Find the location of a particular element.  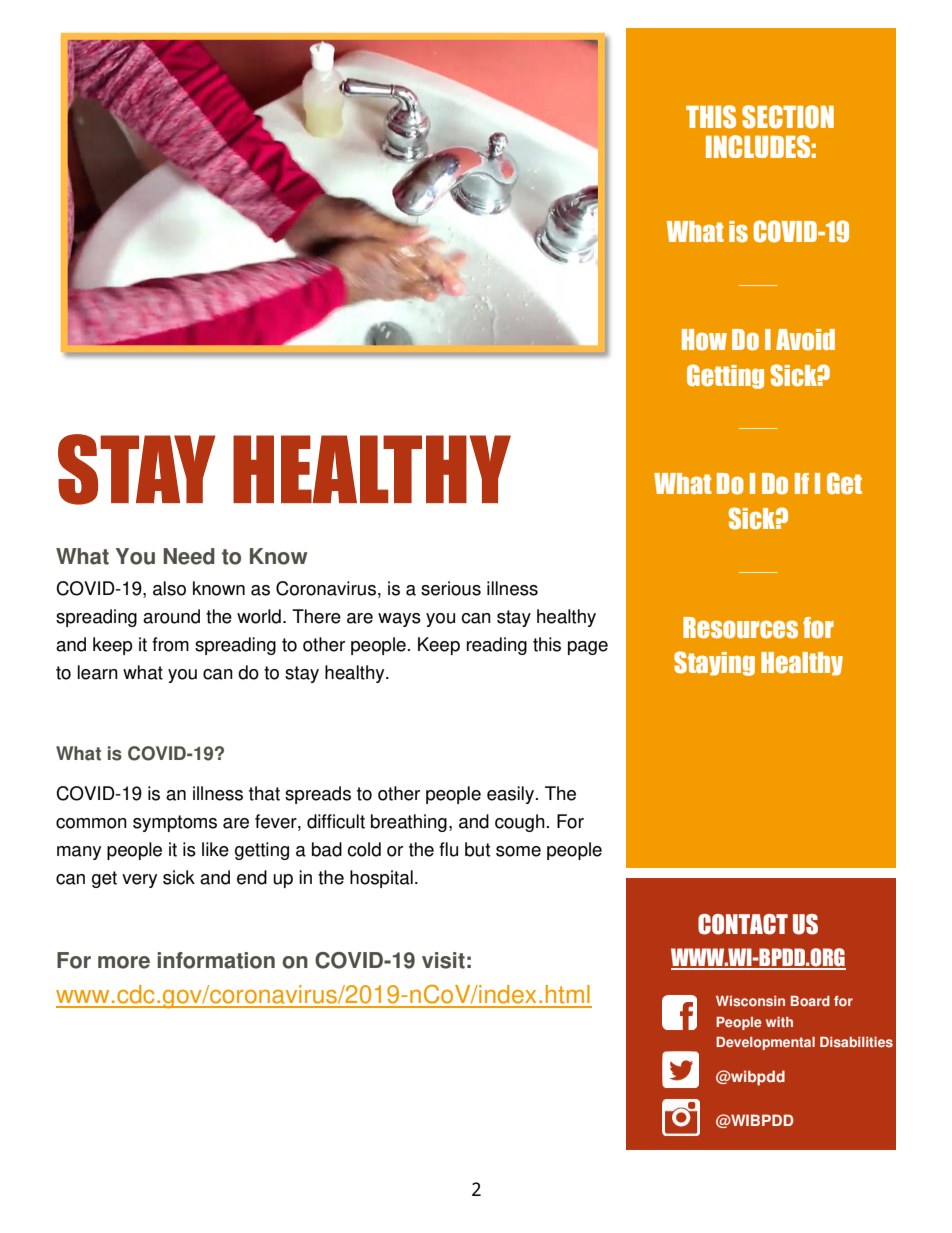

SECTION is located at coordinates (788, 117).
